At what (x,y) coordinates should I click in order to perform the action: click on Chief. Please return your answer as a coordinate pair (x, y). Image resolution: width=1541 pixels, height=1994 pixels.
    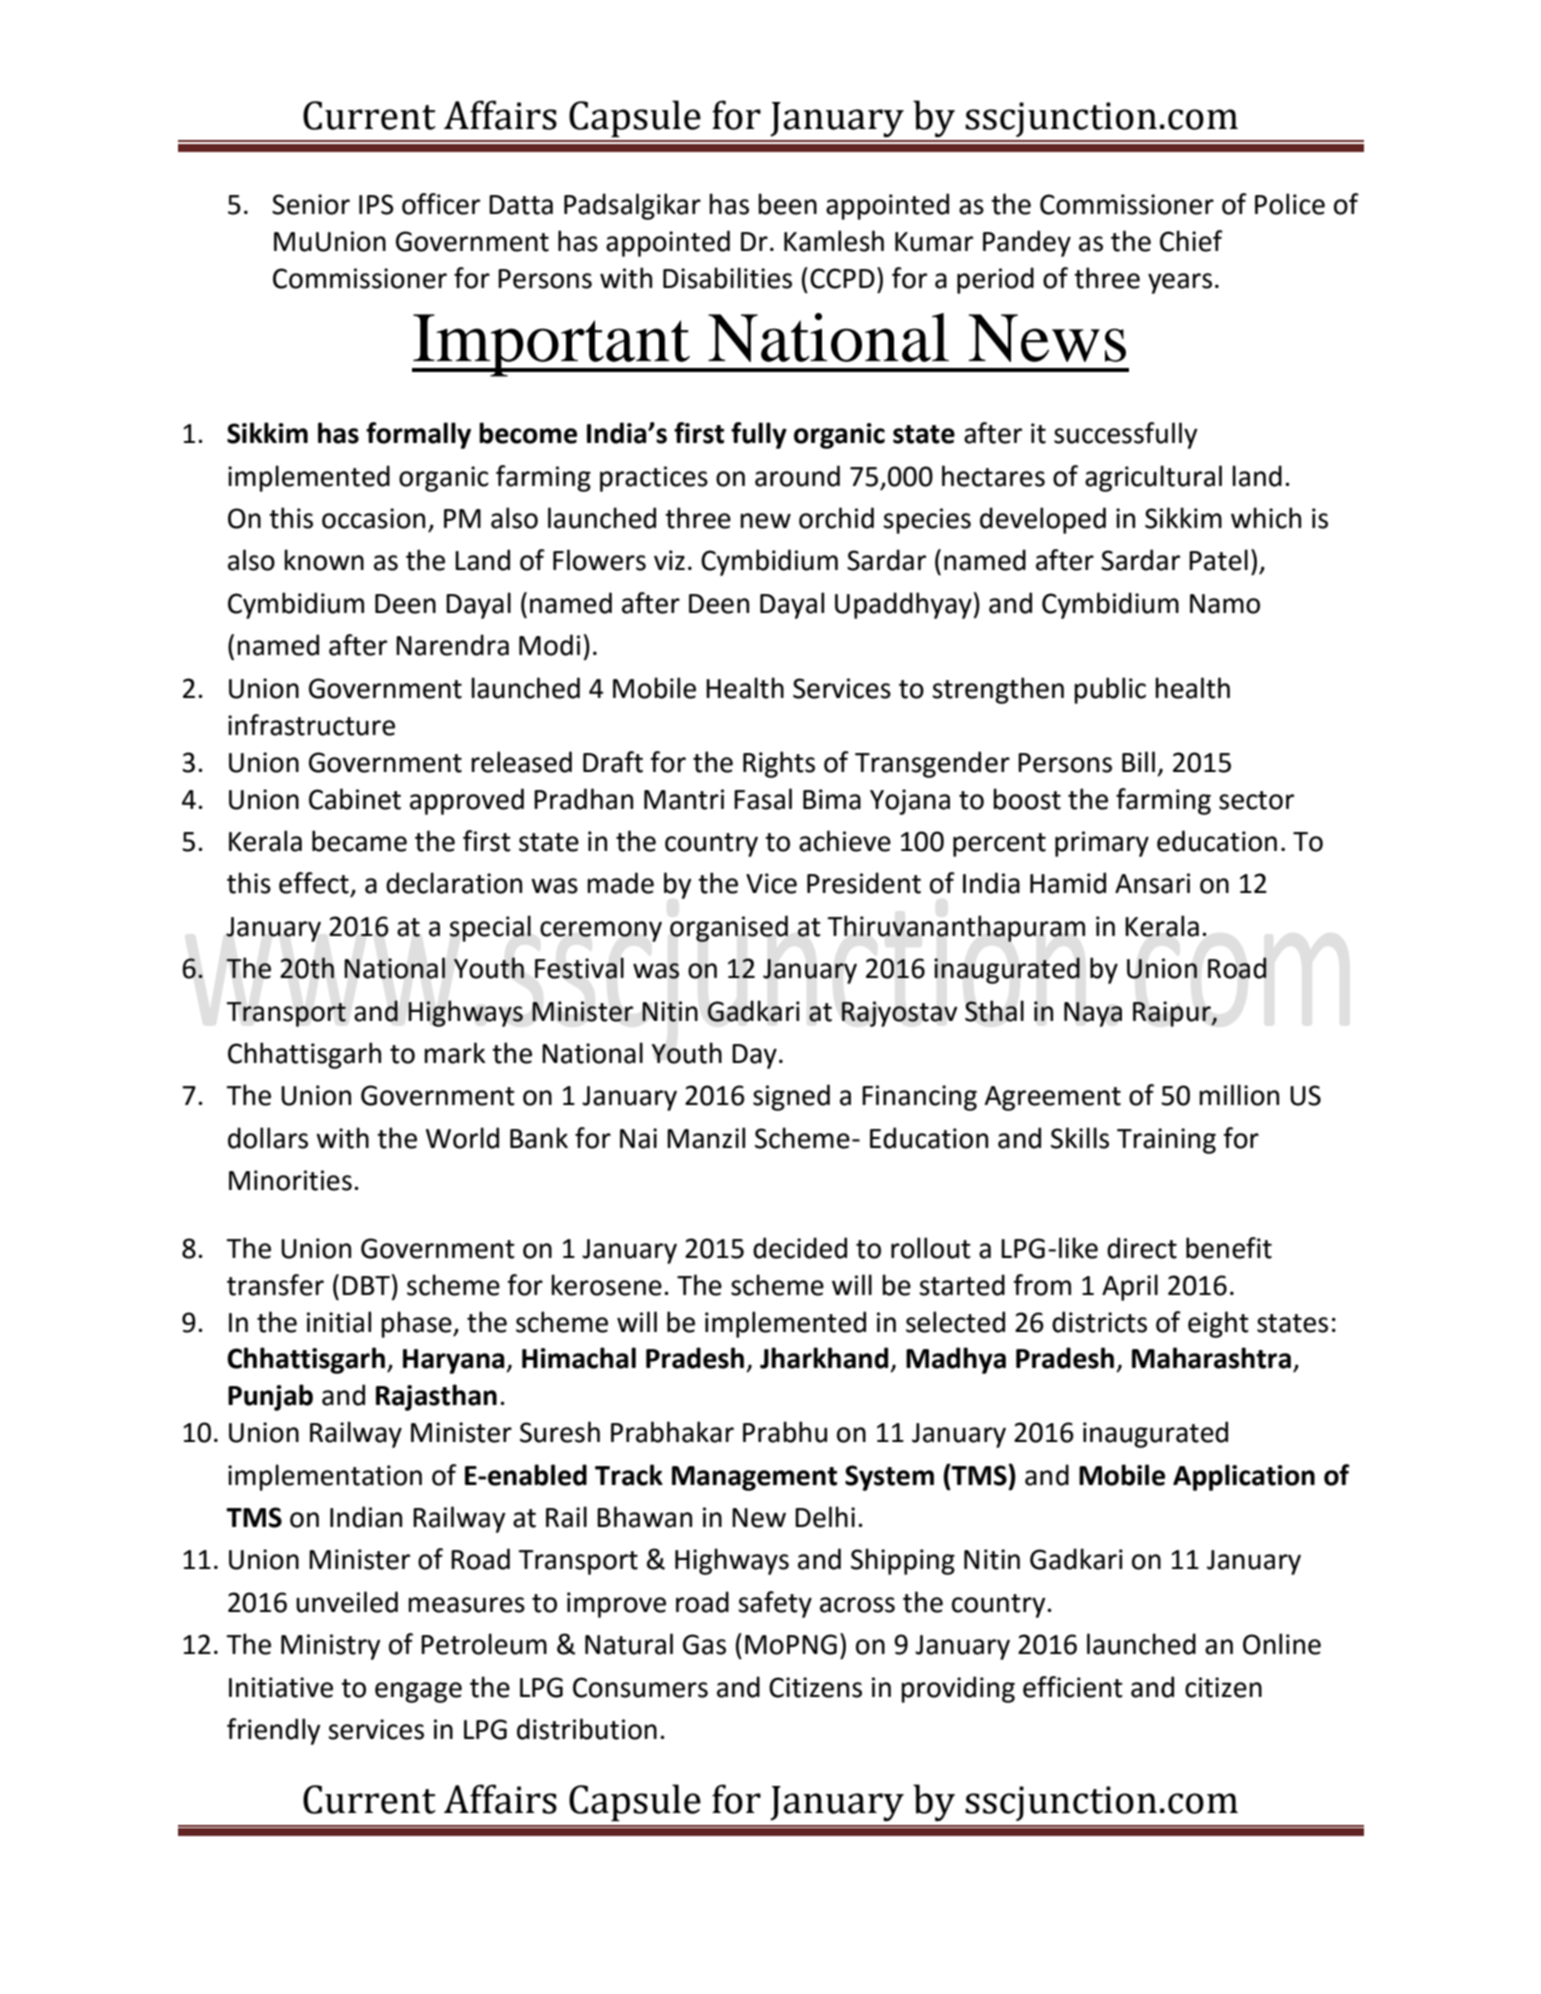
    Looking at the image, I should click on (1191, 241).
